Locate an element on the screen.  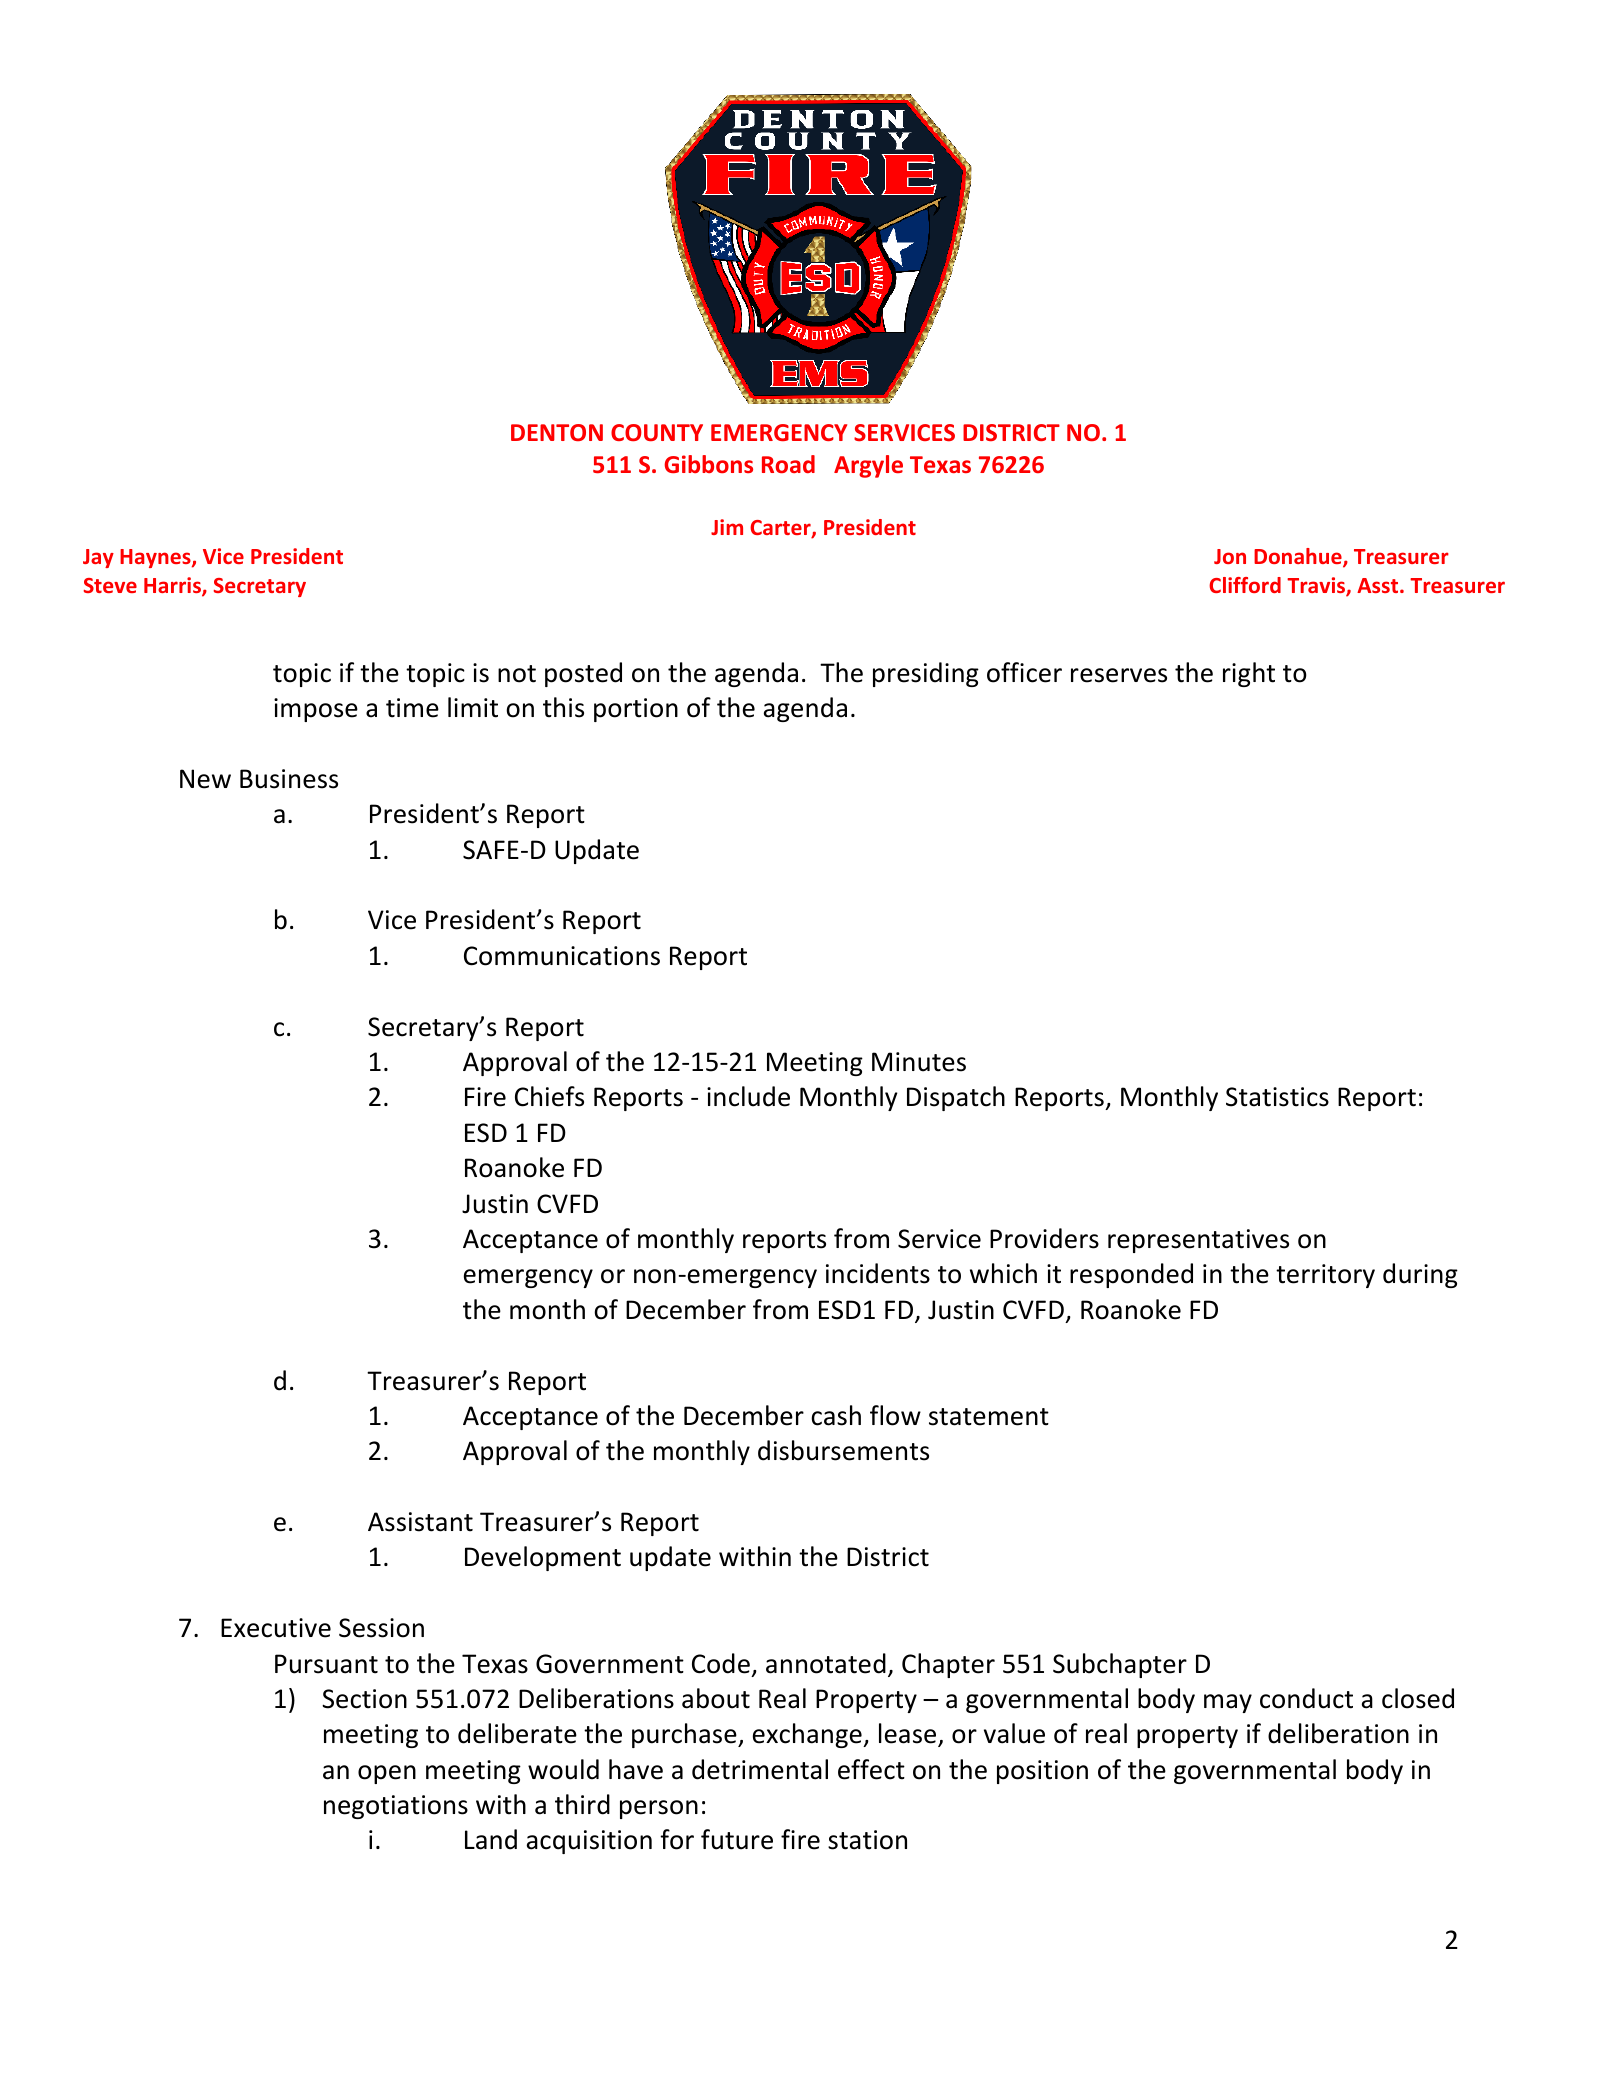
include is located at coordinates (748, 1096).
